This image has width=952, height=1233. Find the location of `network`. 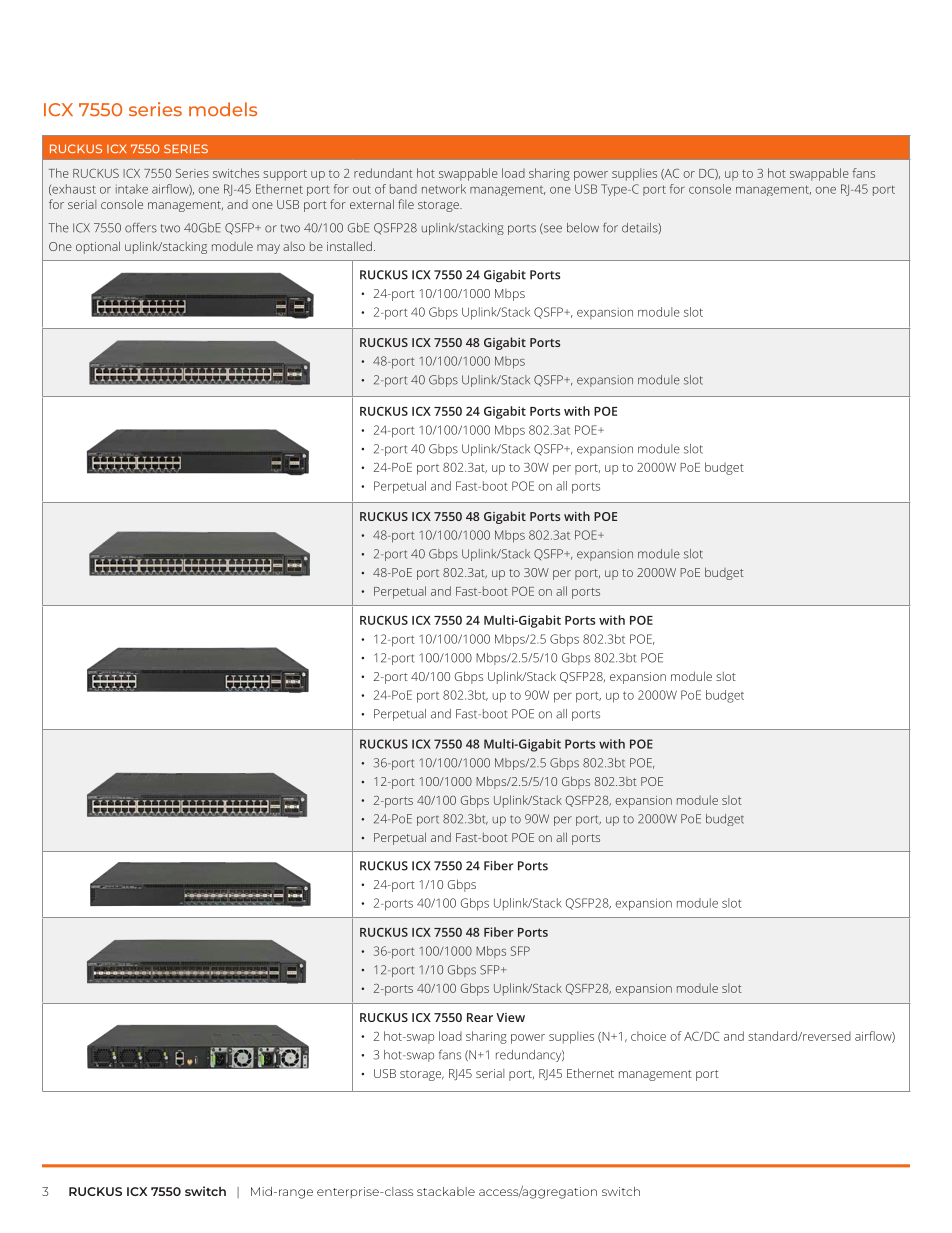

network is located at coordinates (444, 189).
